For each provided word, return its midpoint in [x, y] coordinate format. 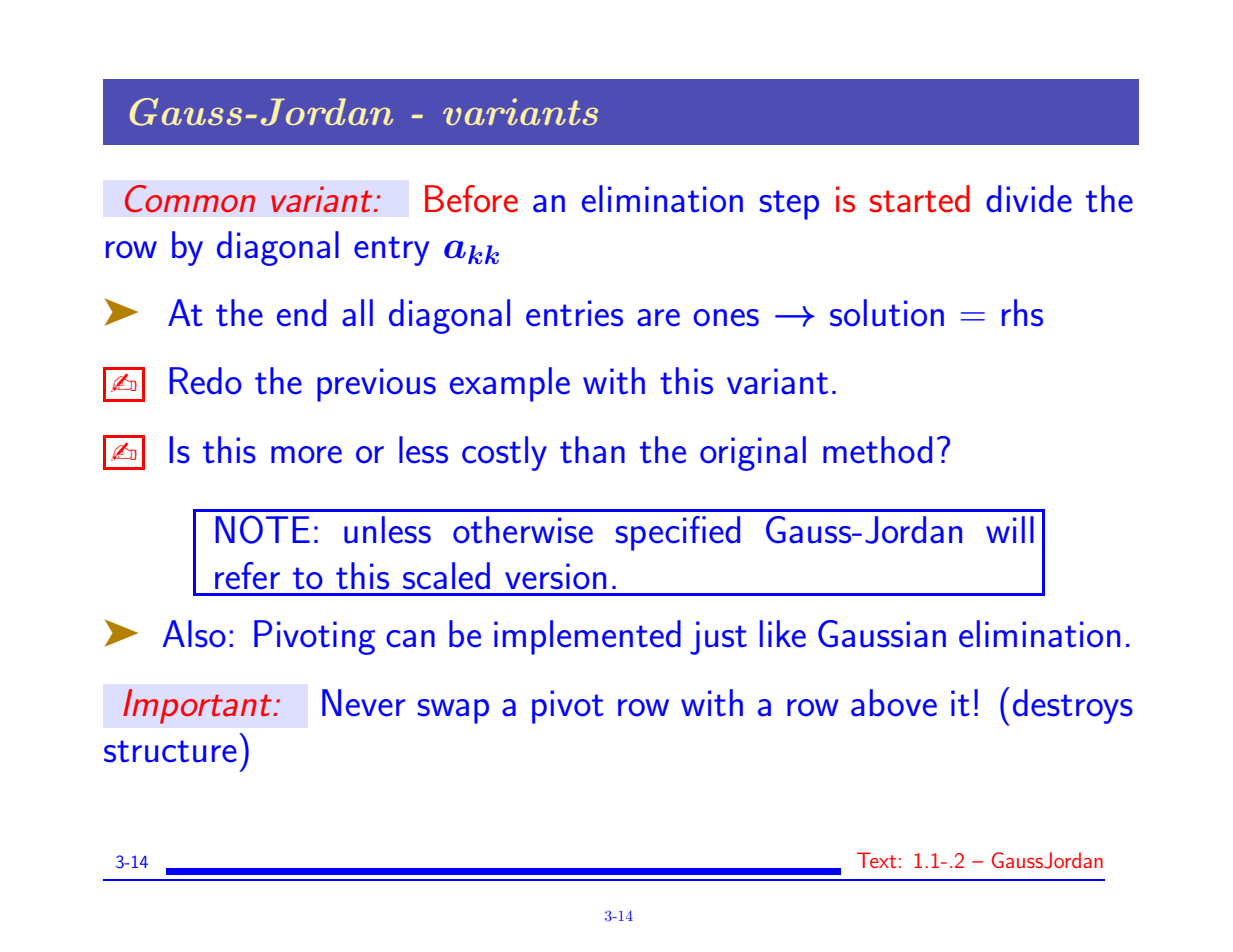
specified [678, 533]
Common [190, 199]
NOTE [262, 529]
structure [170, 751]
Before [471, 199]
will [1010, 529]
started [920, 199]
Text [876, 860]
